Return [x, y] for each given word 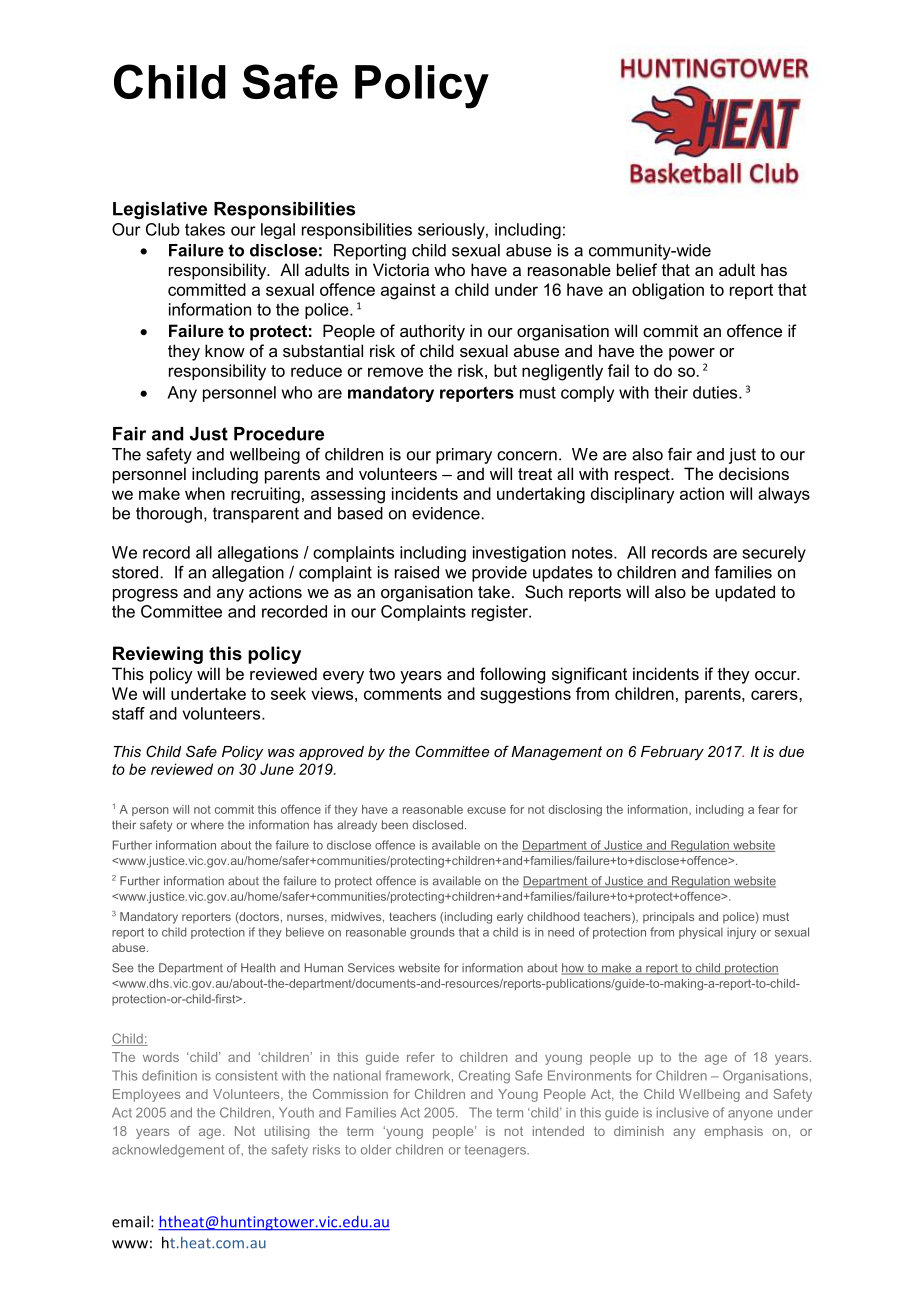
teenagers [496, 1151]
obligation [668, 291]
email [130, 1221]
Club [163, 229]
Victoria [401, 269]
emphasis [733, 1132]
